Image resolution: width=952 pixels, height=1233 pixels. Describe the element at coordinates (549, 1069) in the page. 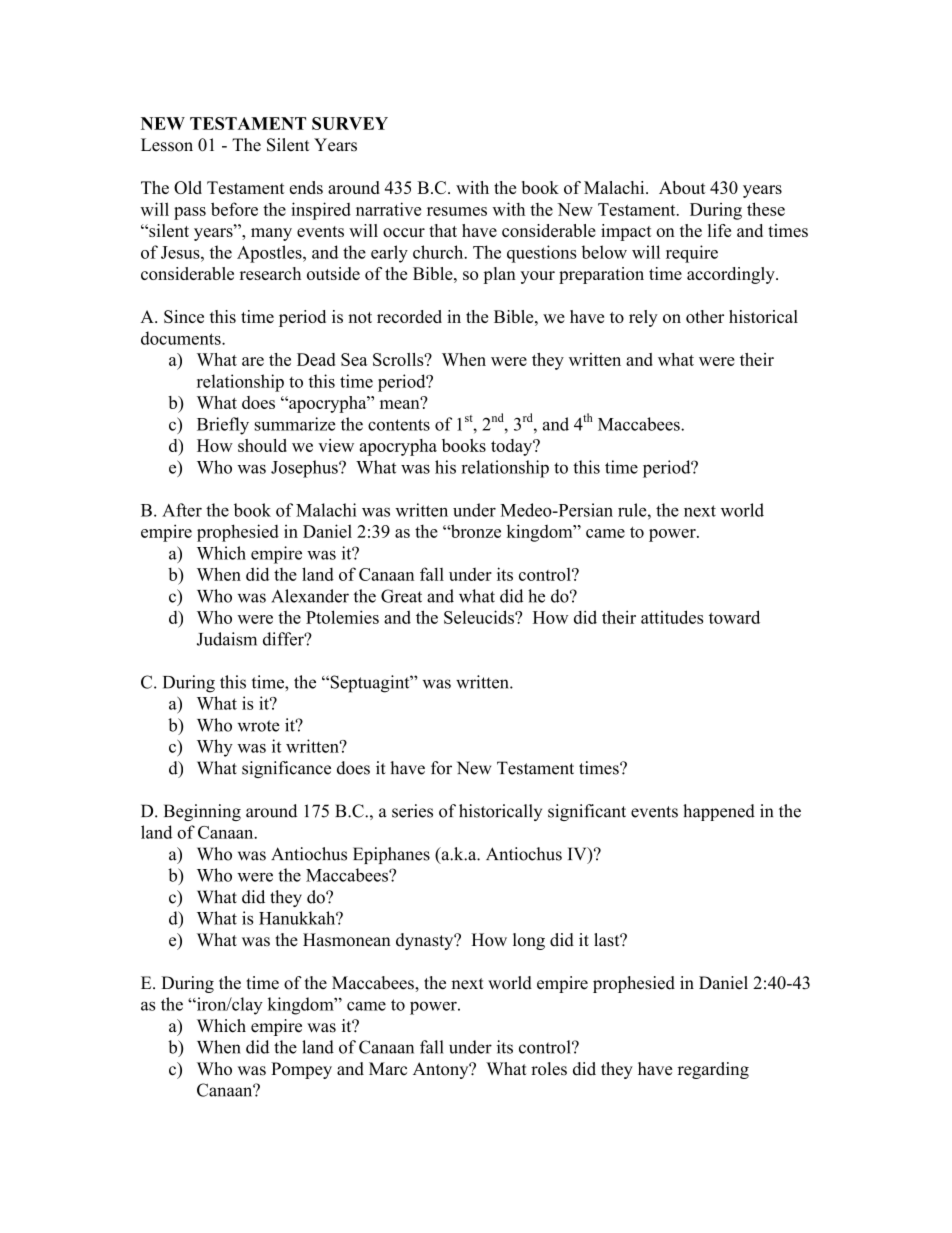

I see `roles` at that location.
